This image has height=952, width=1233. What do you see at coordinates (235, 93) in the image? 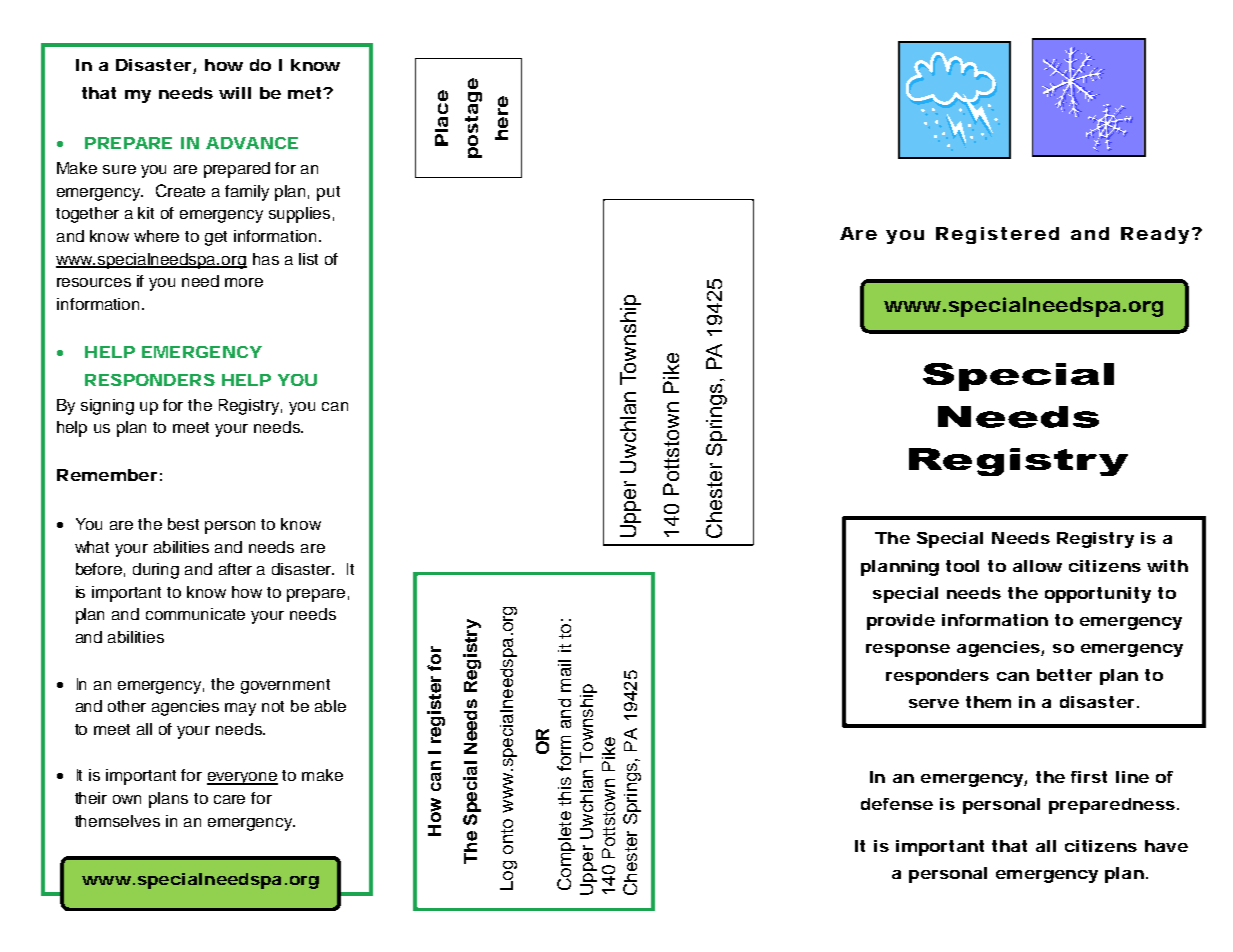
I see `will` at bounding box center [235, 93].
